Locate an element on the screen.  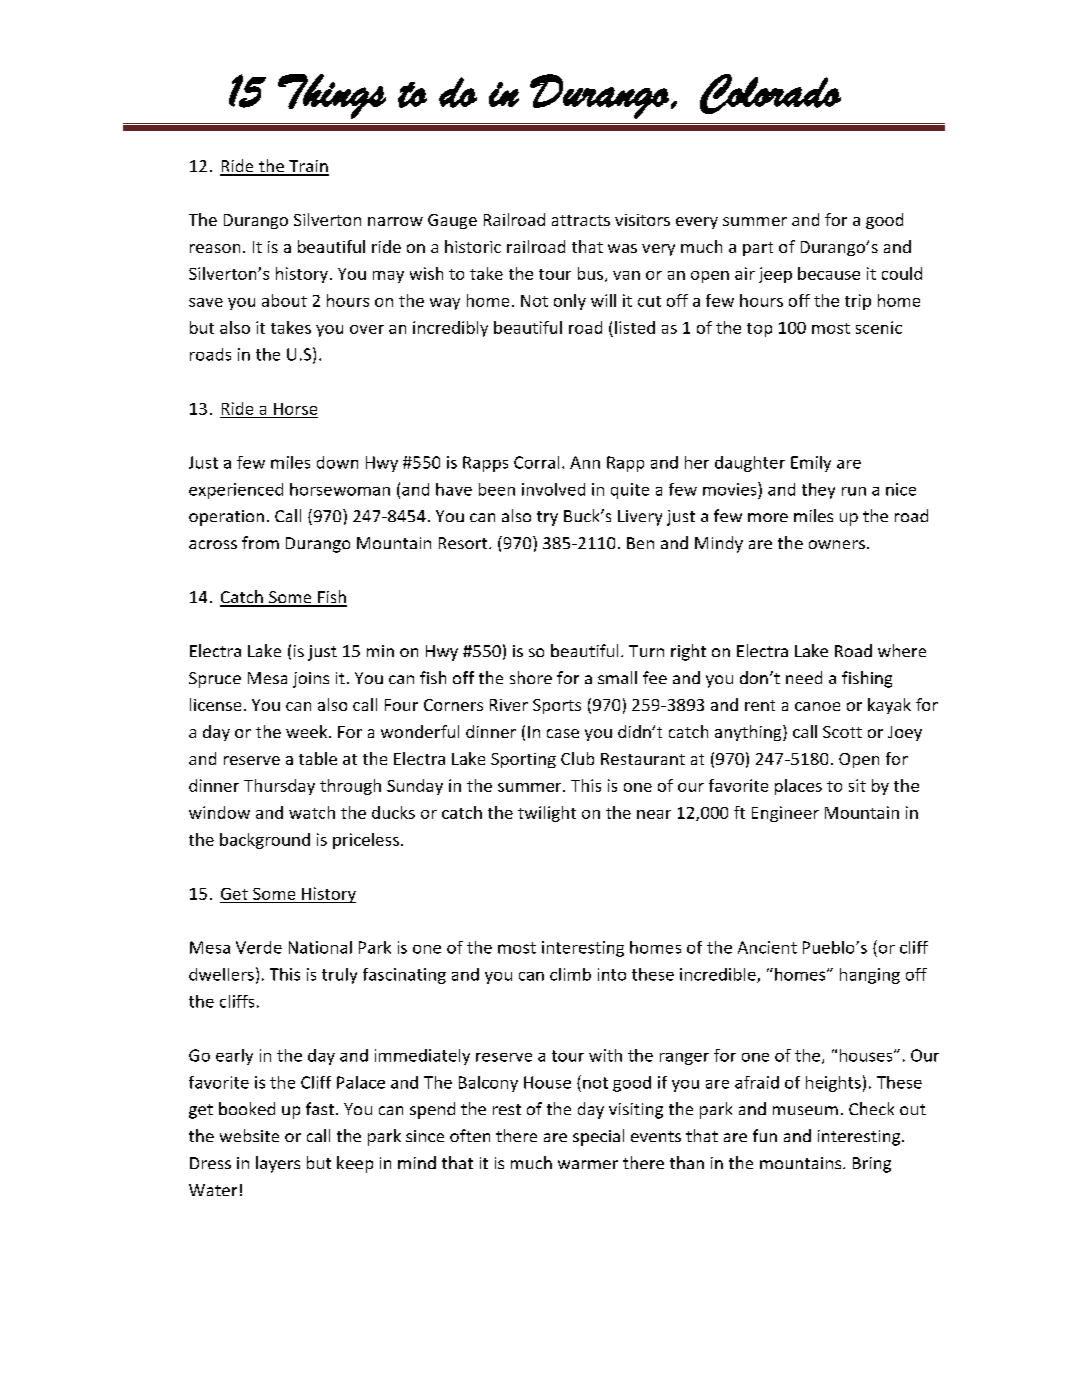
attracts is located at coordinates (581, 220).
